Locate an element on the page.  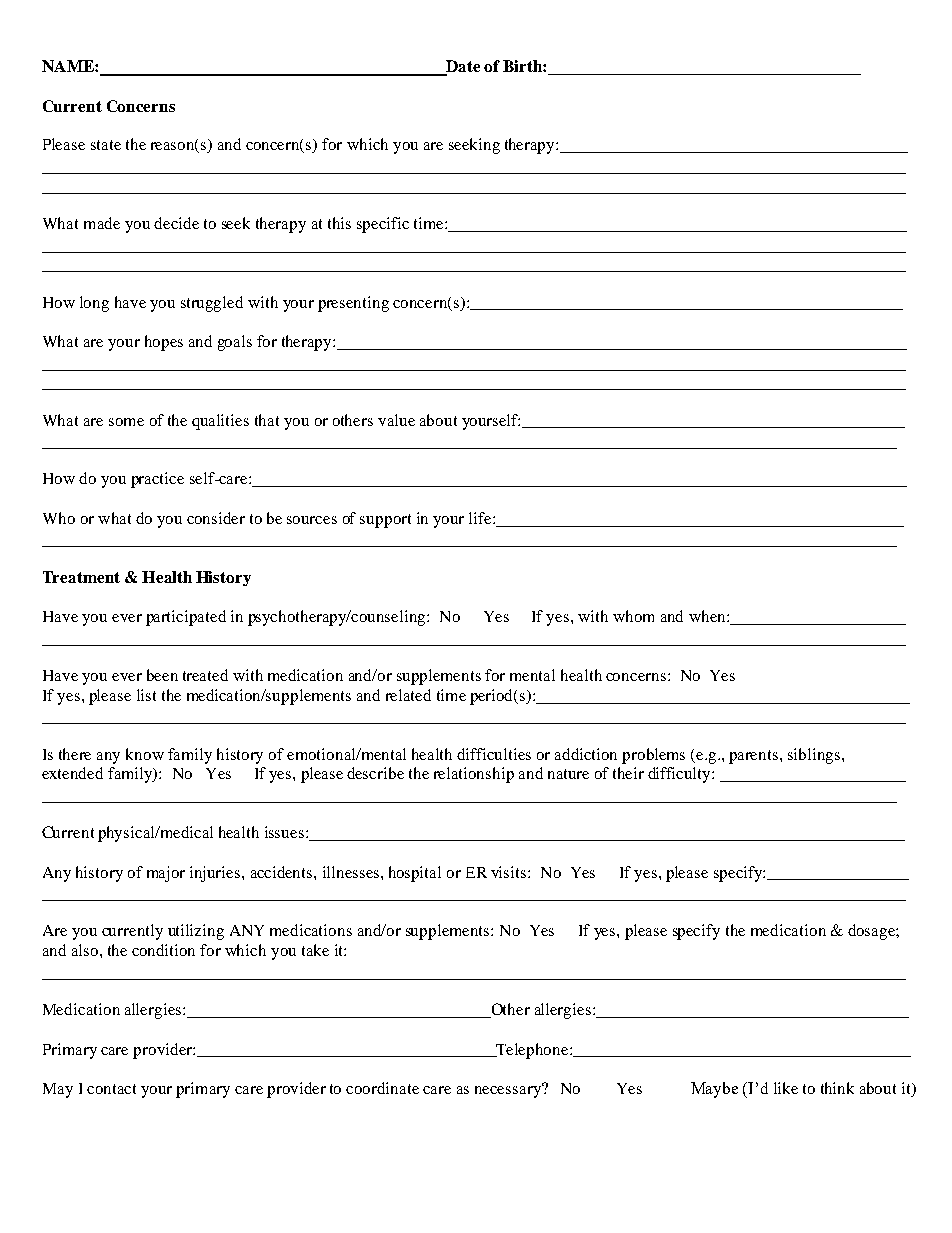
Birth is located at coordinates (523, 66).
